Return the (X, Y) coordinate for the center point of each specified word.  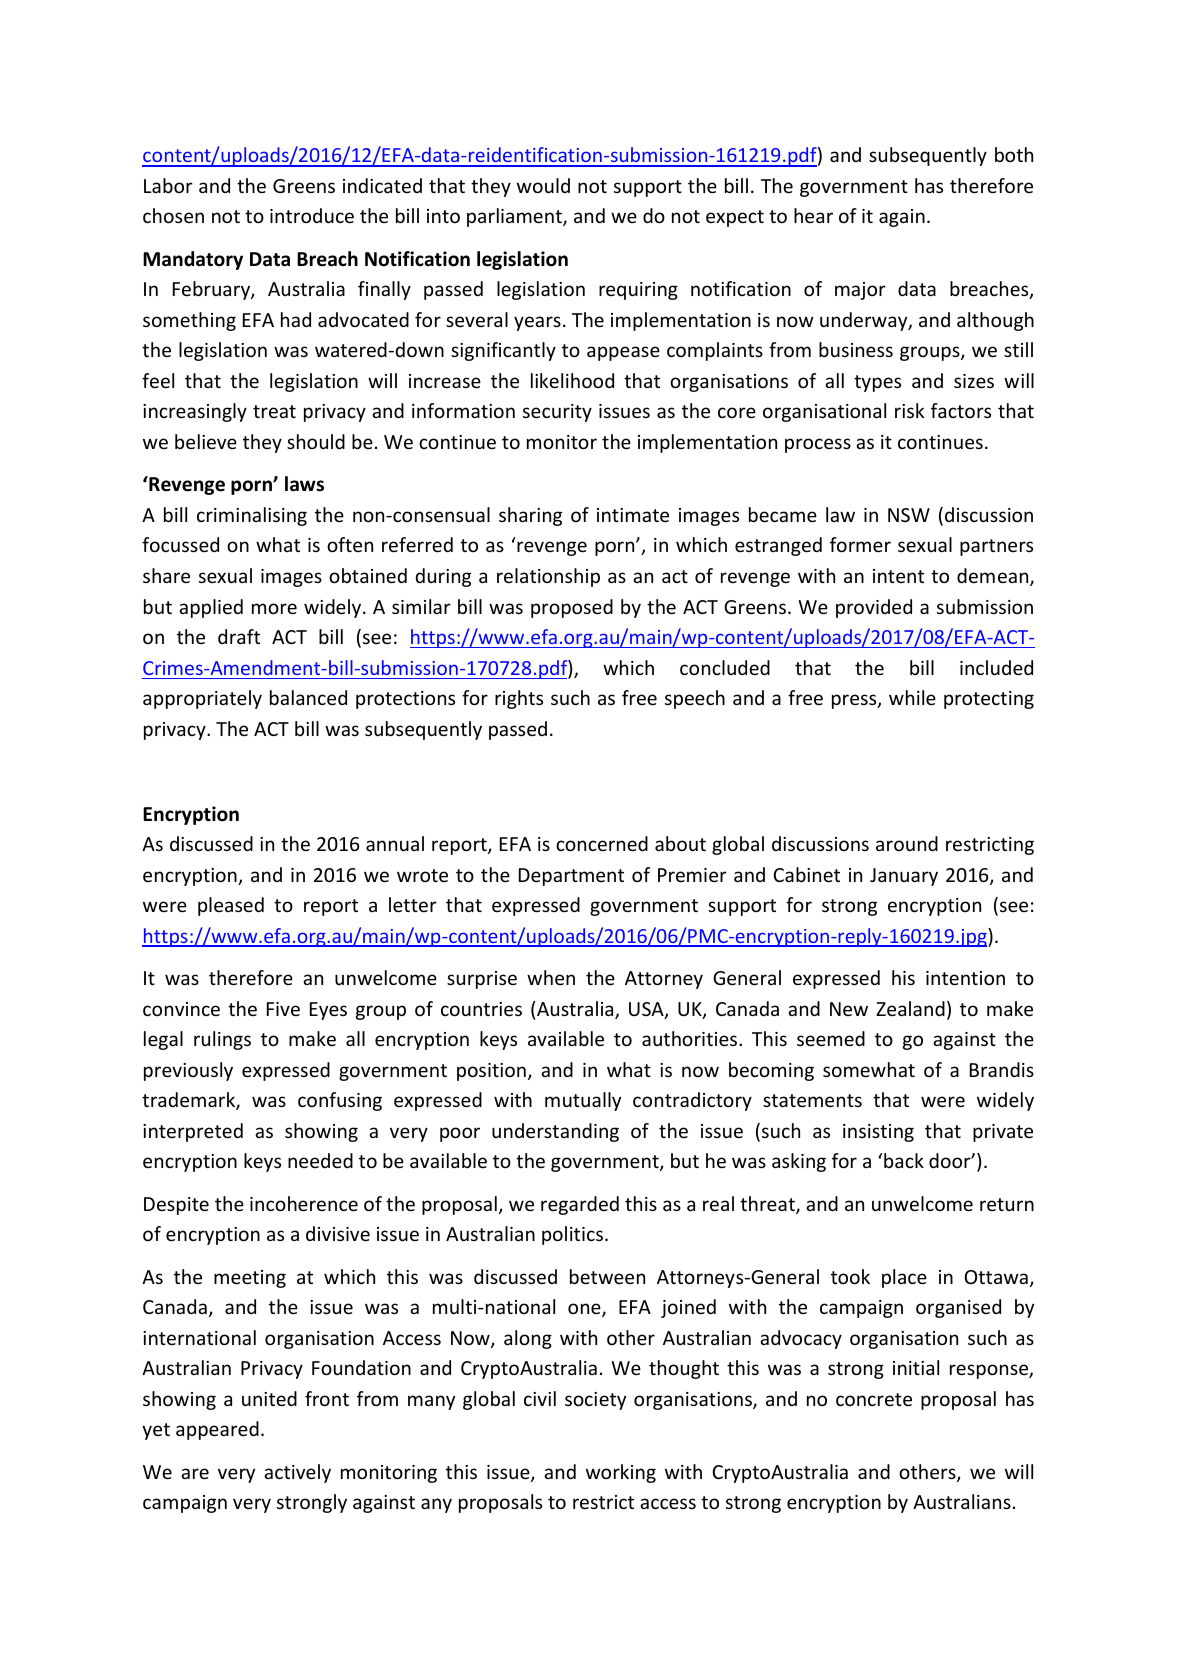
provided (874, 608)
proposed (572, 608)
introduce (312, 215)
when (551, 977)
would (543, 185)
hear (813, 215)
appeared (217, 1430)
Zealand (910, 1008)
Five (283, 1009)
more (274, 608)
